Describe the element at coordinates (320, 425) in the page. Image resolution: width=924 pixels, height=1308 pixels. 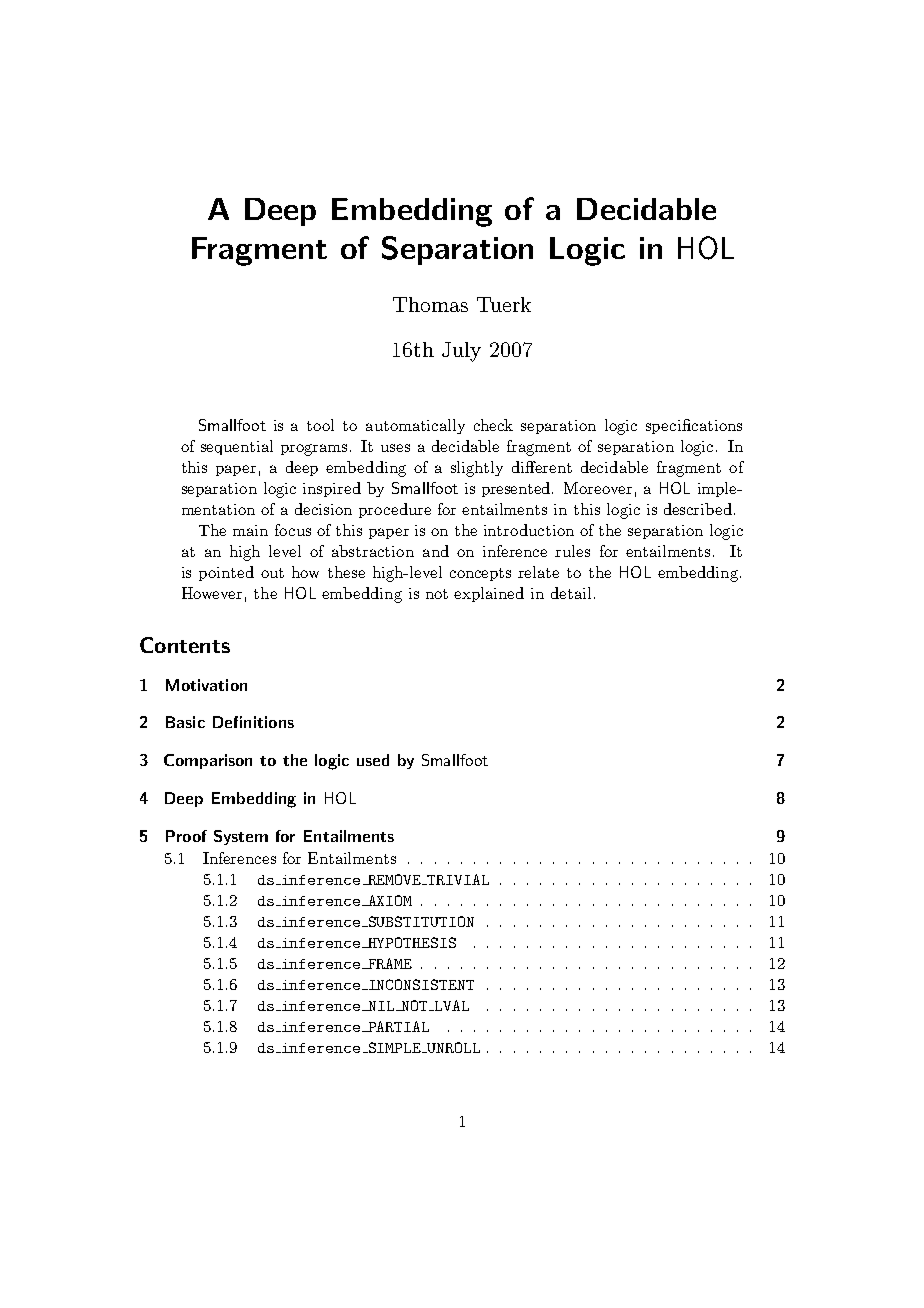
I see `tool` at that location.
